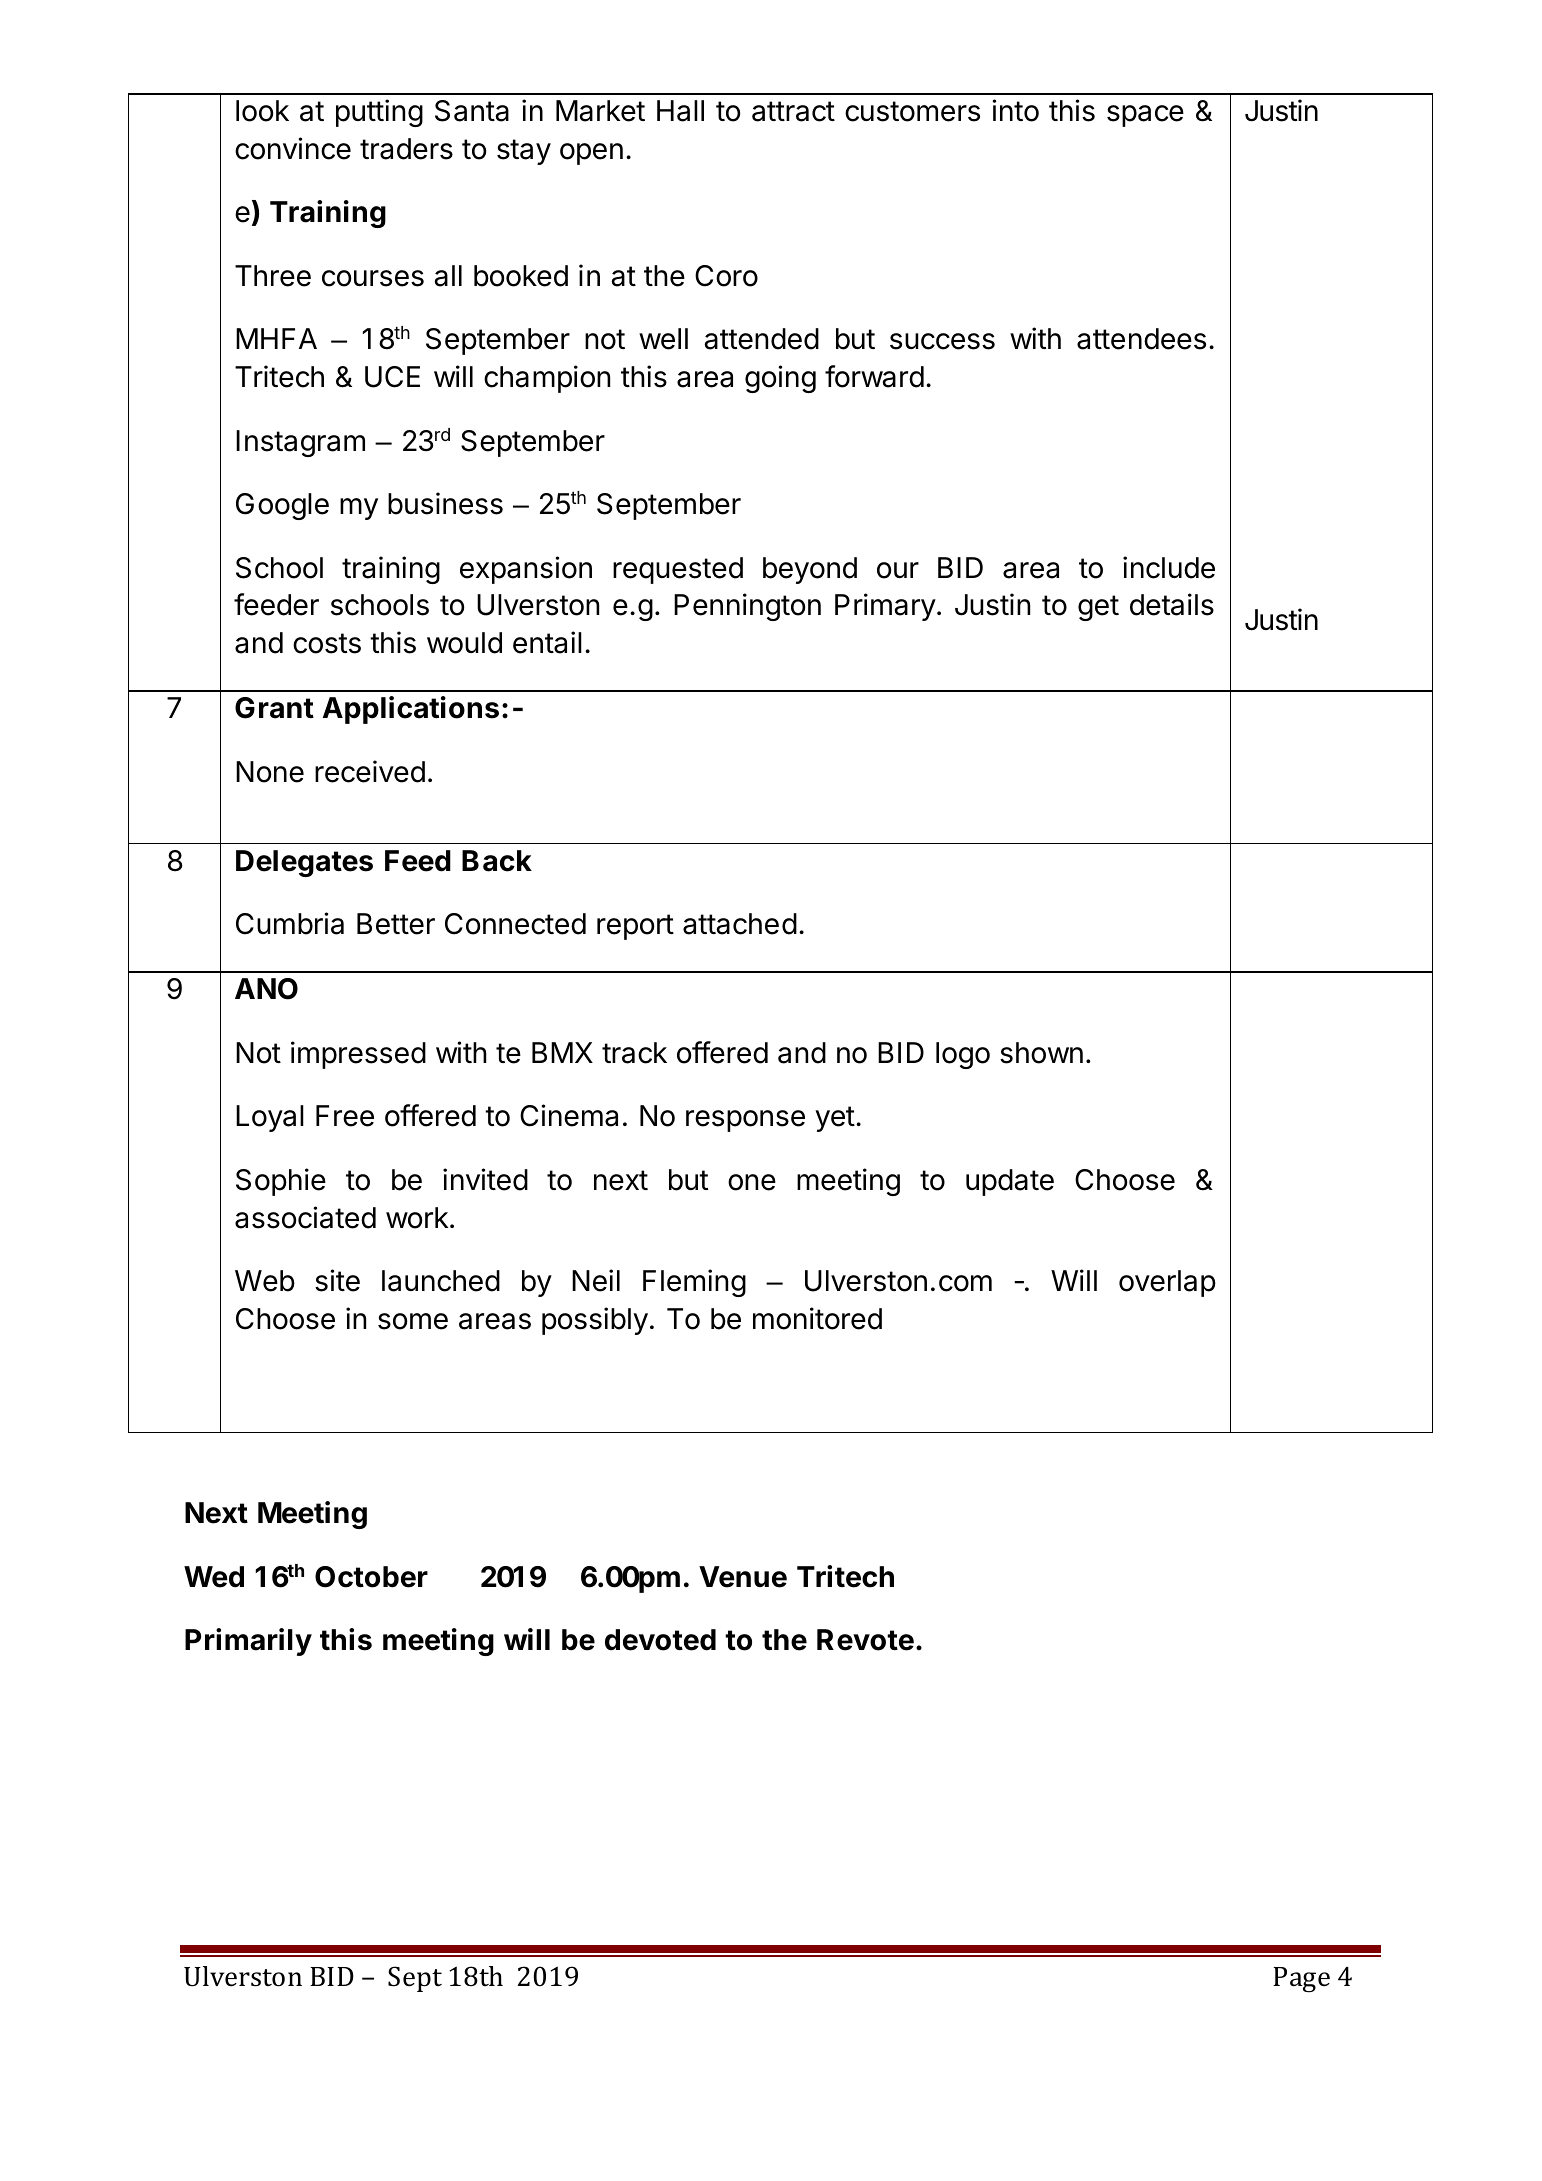  I want to click on overlap, so click(1167, 1283).
